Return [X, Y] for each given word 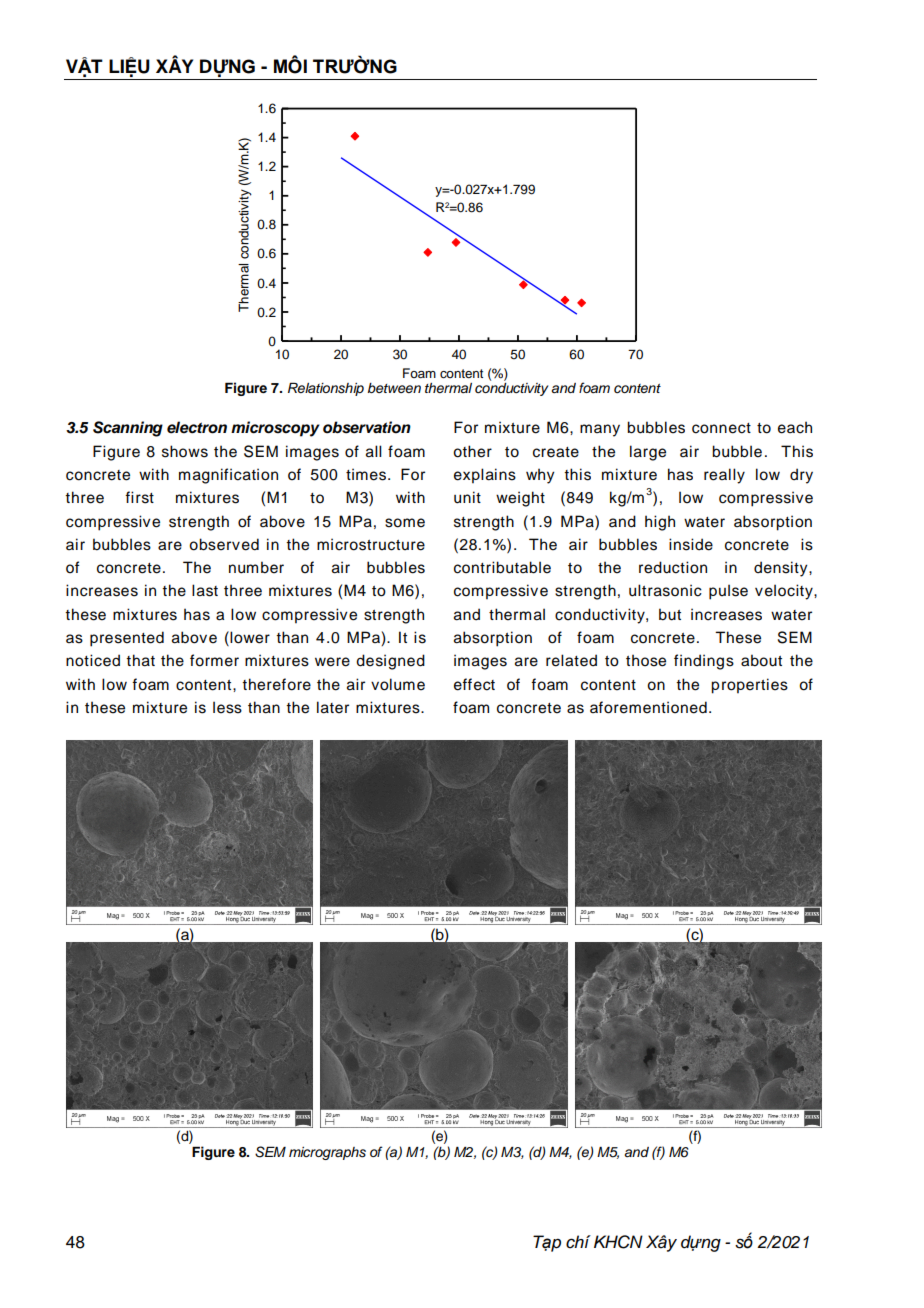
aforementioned [648, 707]
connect [721, 428]
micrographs [327, 1153]
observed [224, 544]
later [333, 707]
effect [474, 684]
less [227, 707]
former [214, 660]
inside [691, 544]
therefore [276, 684]
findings [704, 662]
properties [749, 686]
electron [197, 427]
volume [398, 684]
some [405, 523]
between [394, 388]
